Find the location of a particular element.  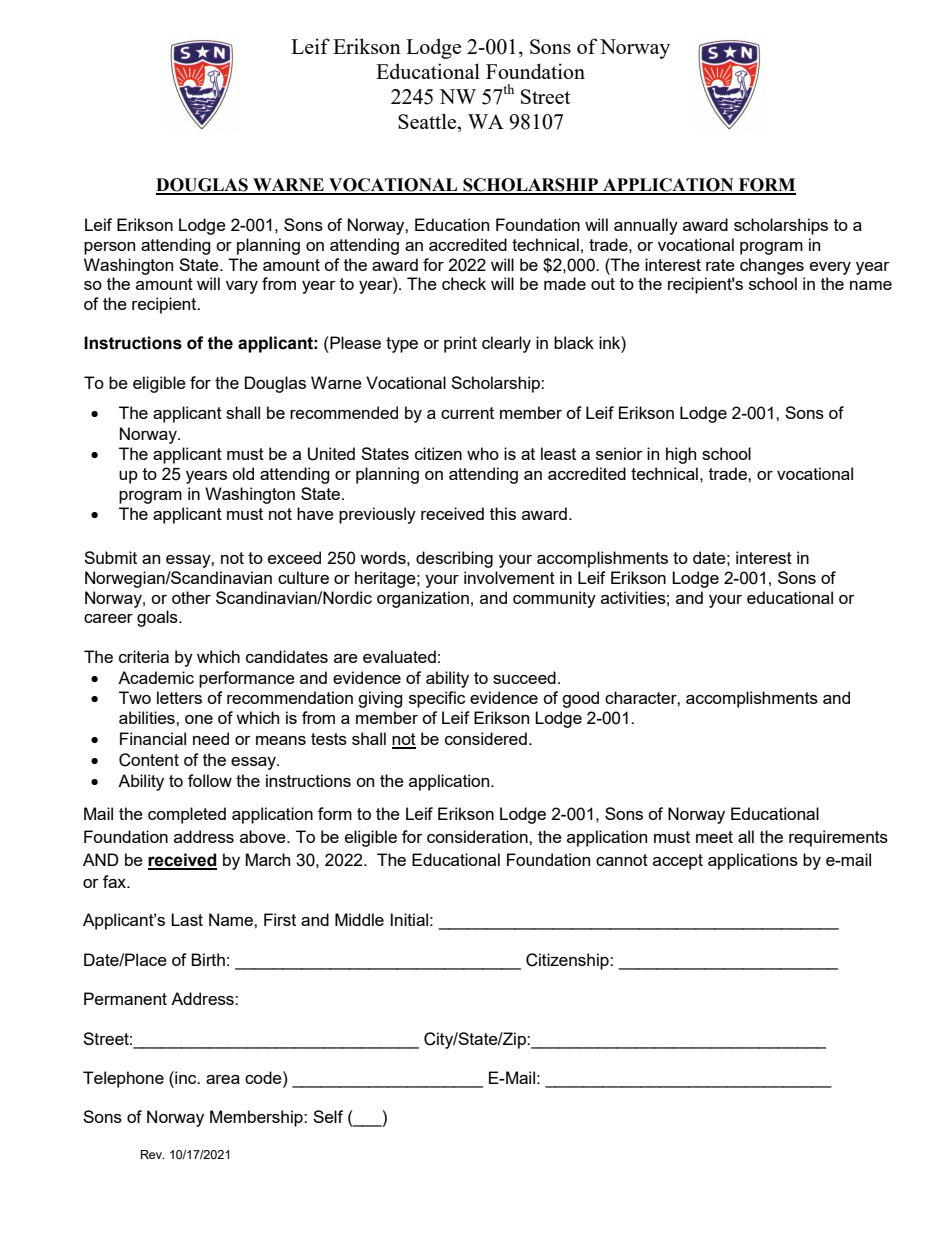

who is located at coordinates (483, 453).
